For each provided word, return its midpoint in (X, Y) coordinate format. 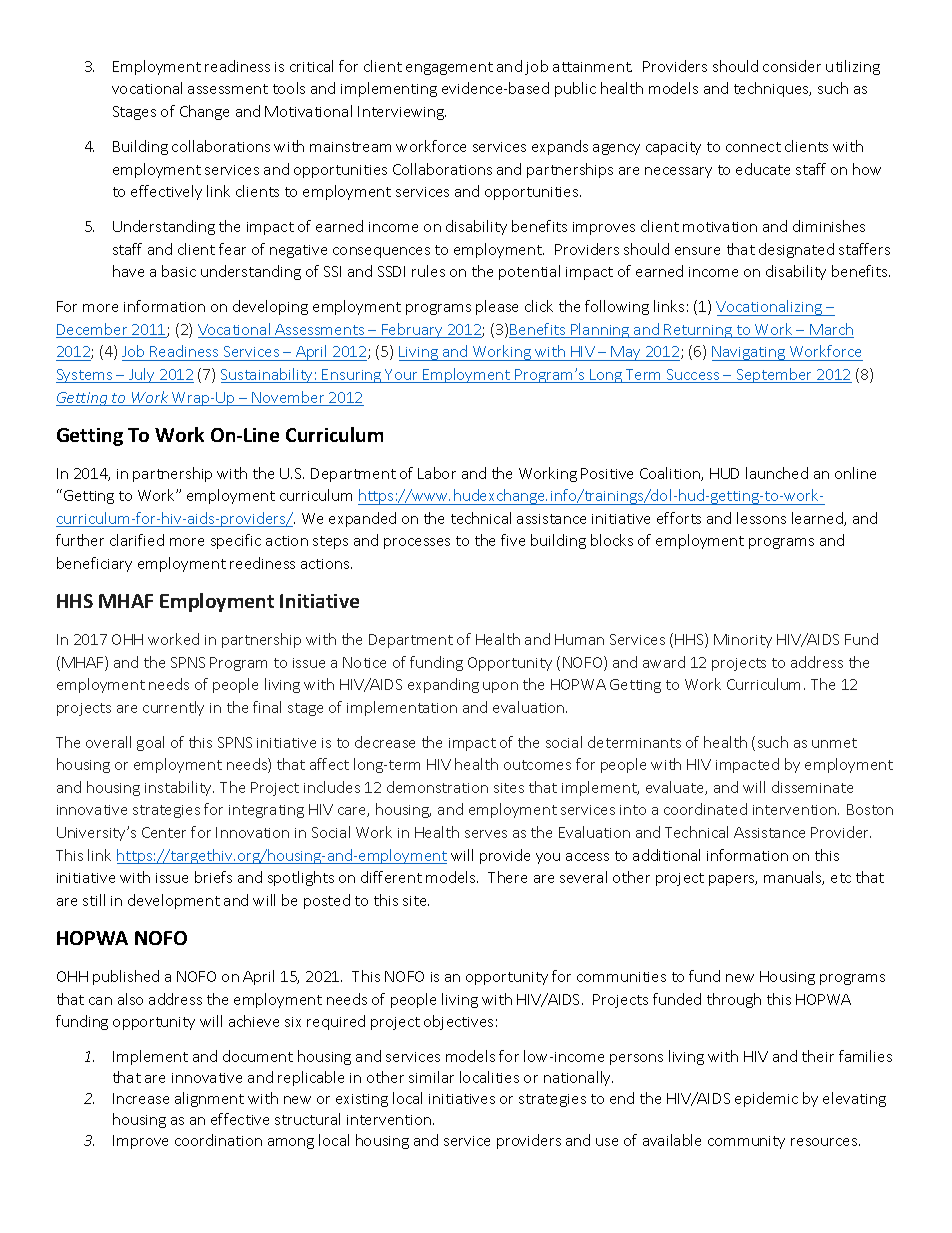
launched (777, 473)
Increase (141, 1098)
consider (792, 66)
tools (289, 88)
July (142, 375)
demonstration (437, 787)
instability (179, 788)
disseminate (812, 787)
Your (402, 376)
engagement (449, 68)
